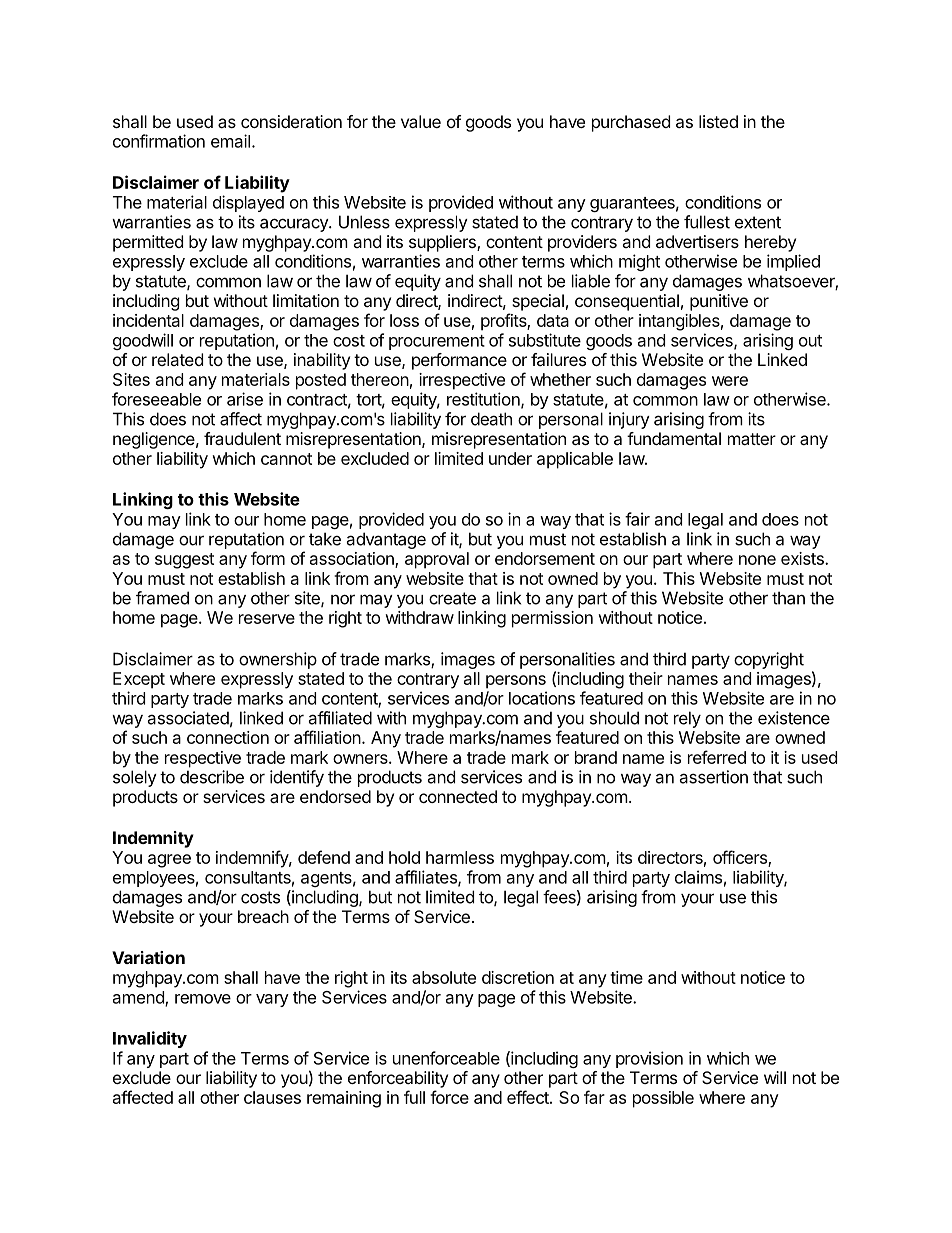 The image size is (952, 1233). Describe the element at coordinates (272, 1097) in the screenshot. I see `clauses` at that location.
